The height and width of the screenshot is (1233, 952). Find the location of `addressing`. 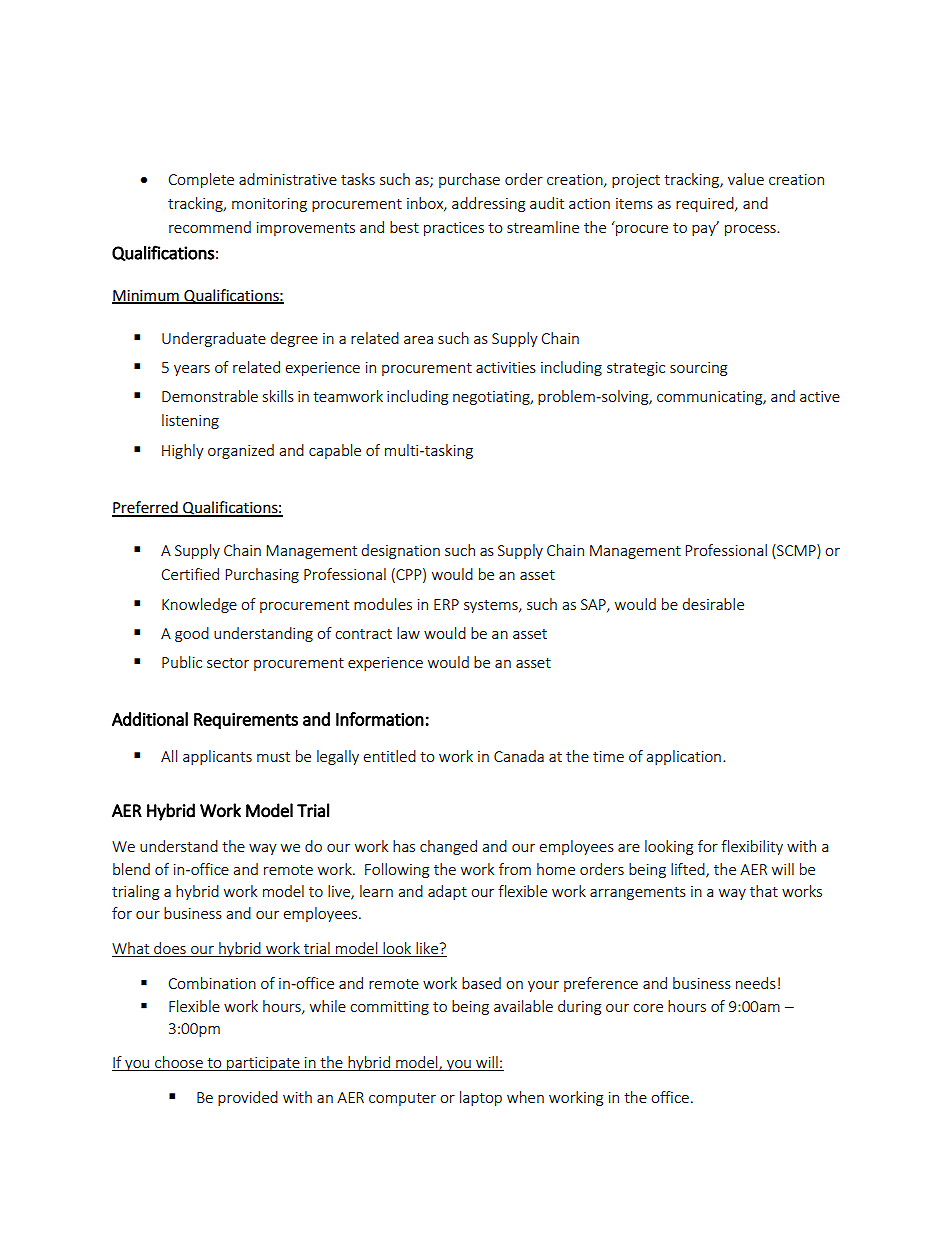

addressing is located at coordinates (488, 204).
